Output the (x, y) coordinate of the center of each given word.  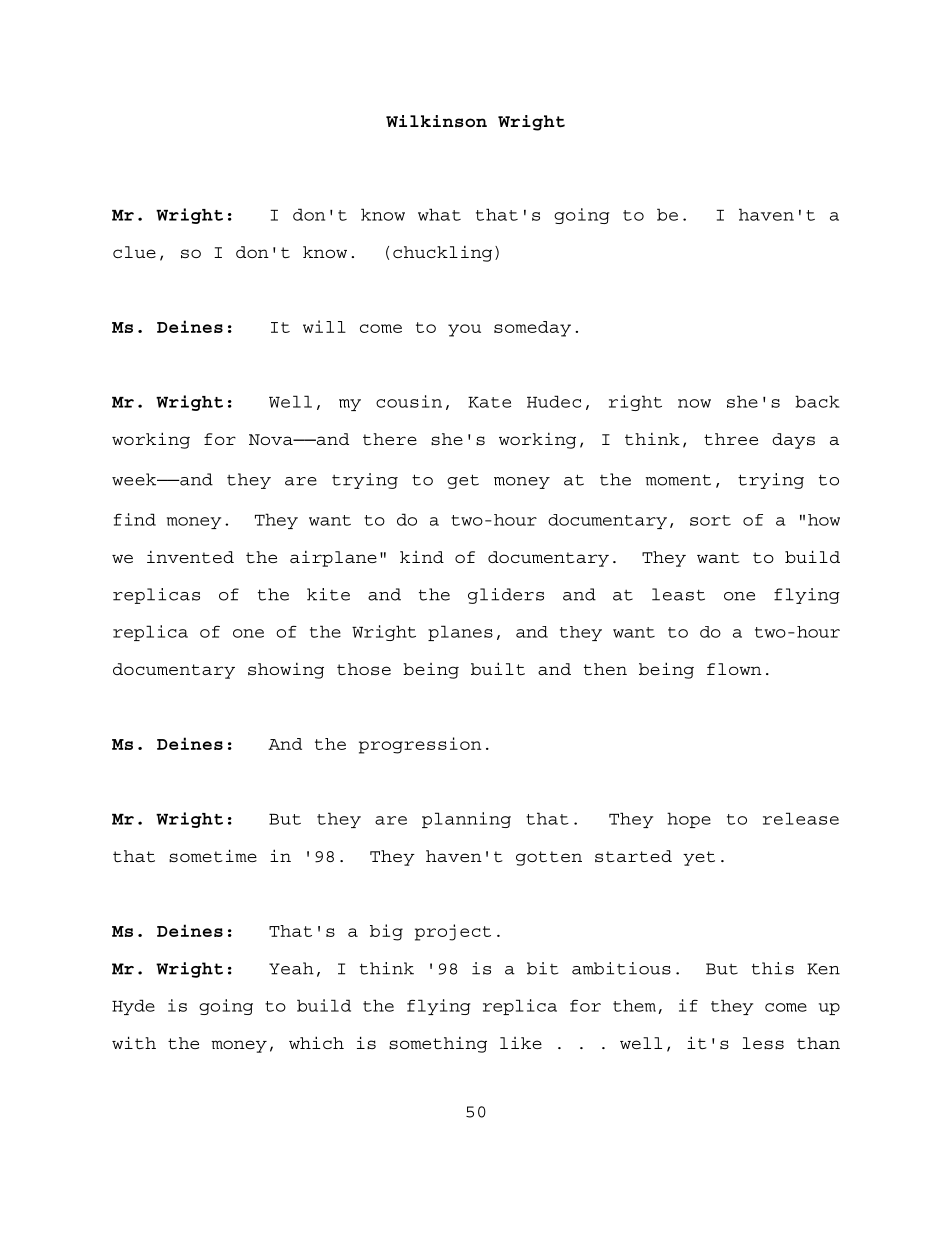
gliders (506, 596)
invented (190, 557)
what (439, 214)
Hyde (133, 1007)
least (678, 594)
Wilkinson (436, 121)
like (521, 1043)
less (763, 1043)
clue (134, 252)
